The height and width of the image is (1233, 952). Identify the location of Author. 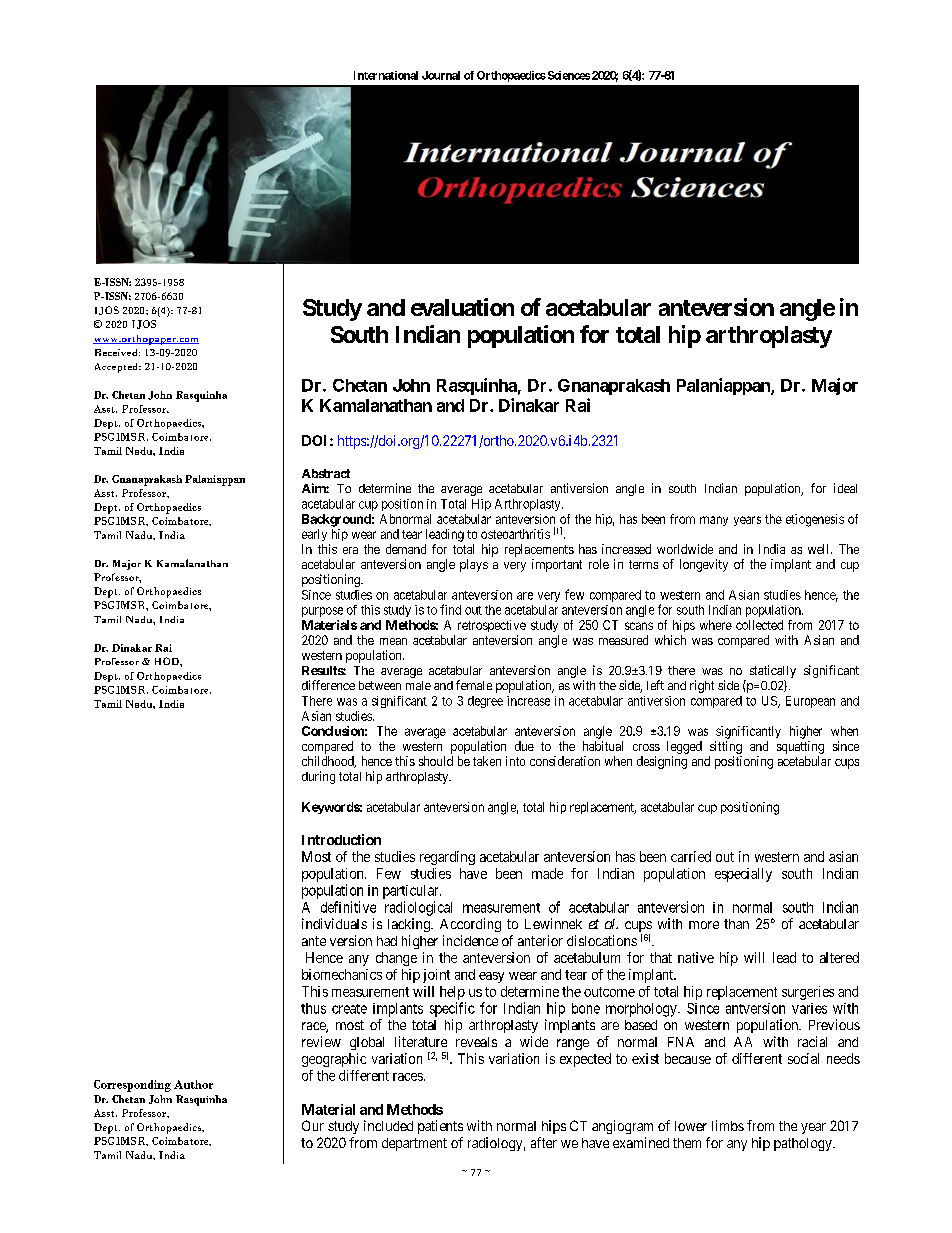
(193, 1084).
